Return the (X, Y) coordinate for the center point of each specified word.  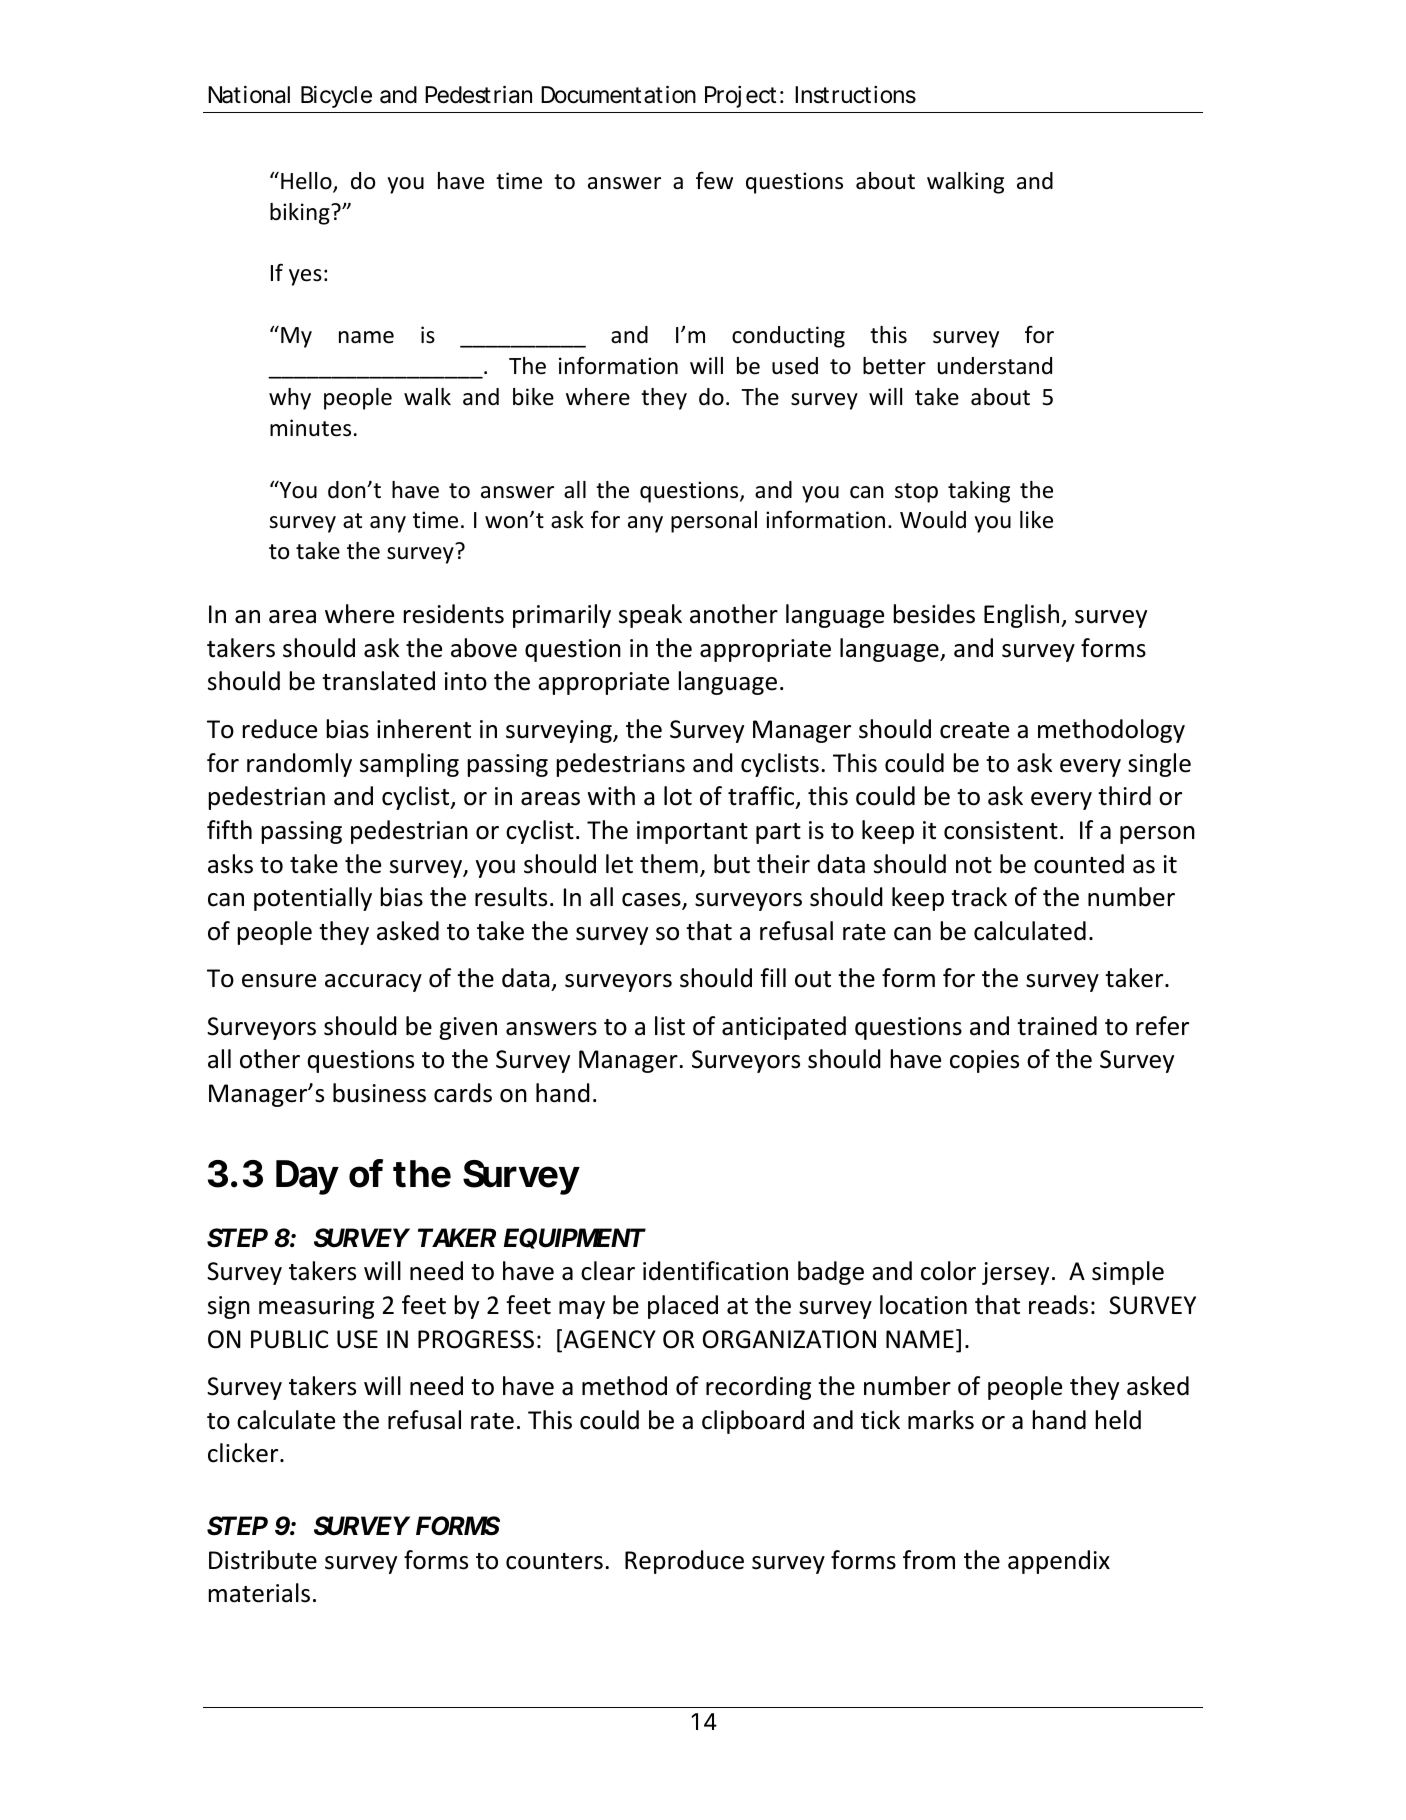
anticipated (784, 1028)
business (379, 1093)
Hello (307, 182)
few (714, 180)
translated (378, 681)
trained (1057, 1026)
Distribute (263, 1560)
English (1023, 616)
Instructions (855, 95)
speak (650, 616)
